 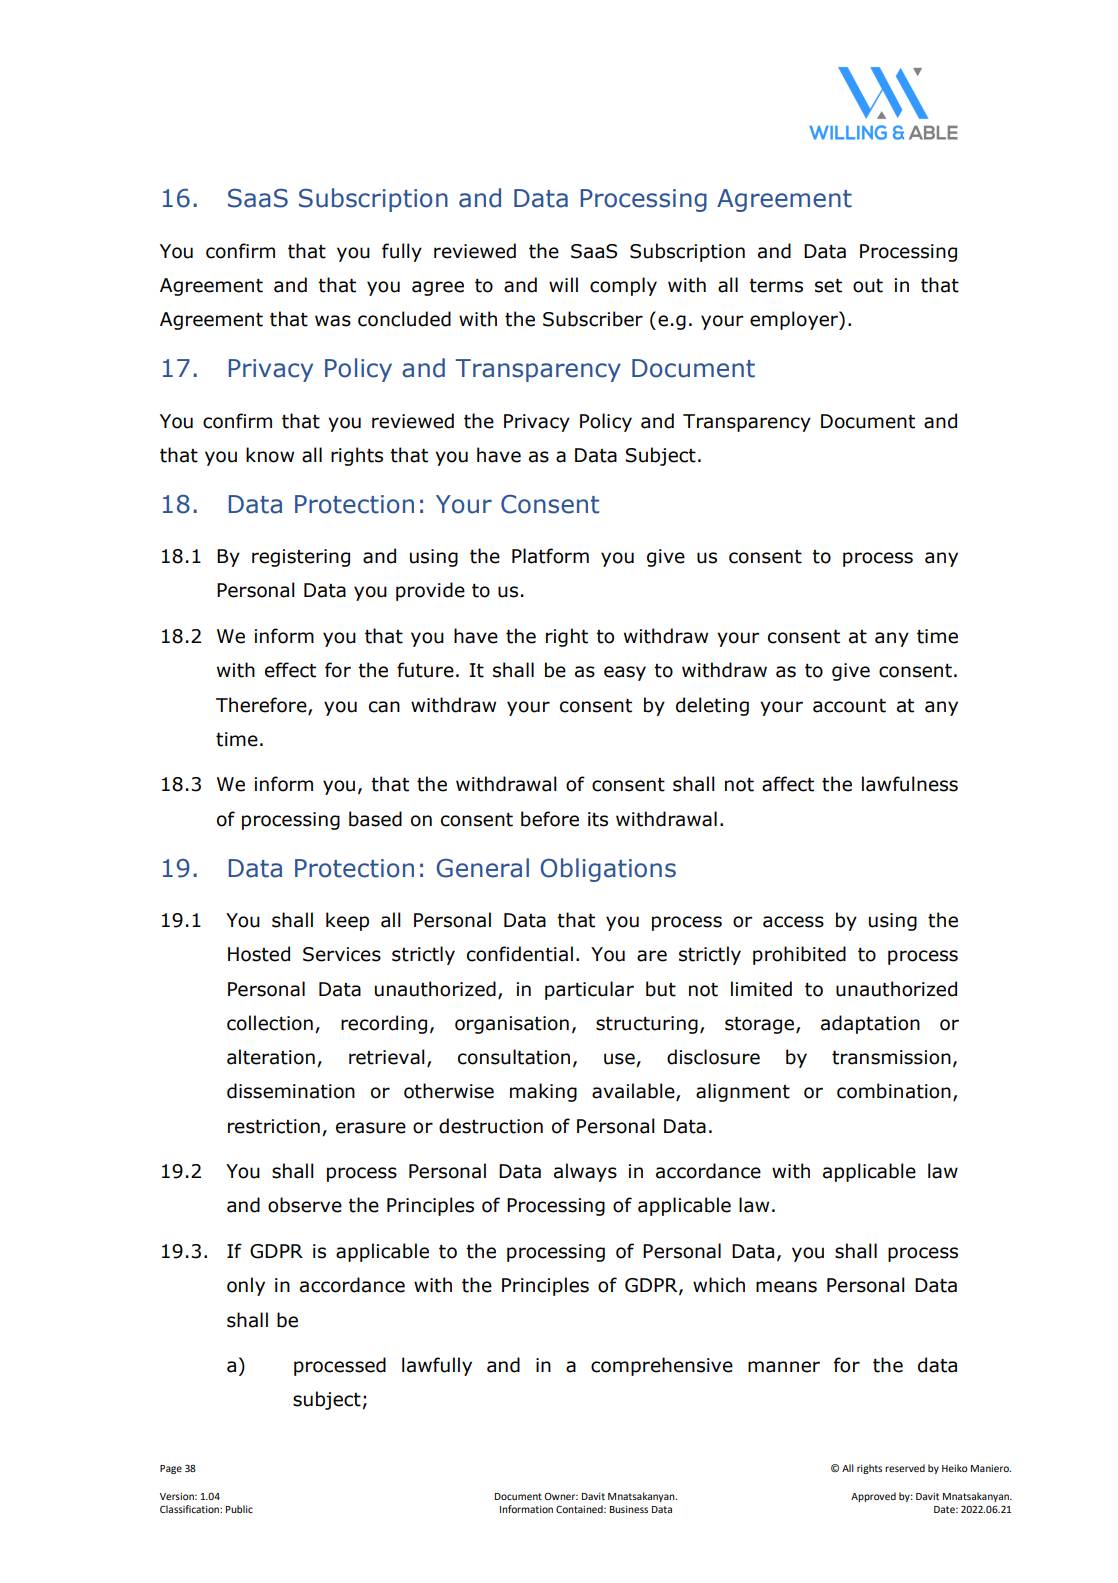 What do you see at coordinates (333, 321) in the screenshot?
I see `was` at bounding box center [333, 321].
